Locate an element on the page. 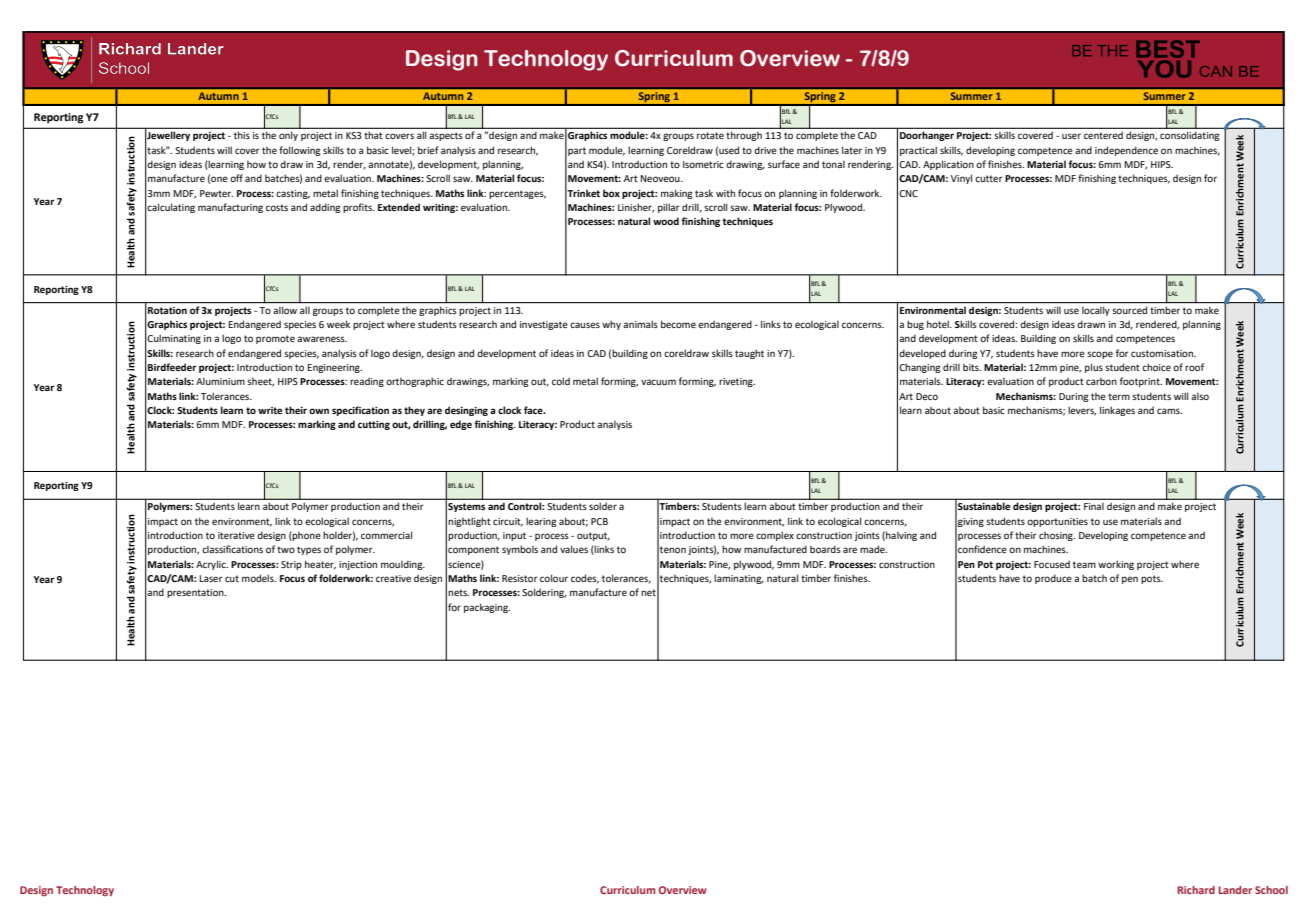 The width and height of the document is (1308, 924). presentation is located at coordinates (196, 593).
